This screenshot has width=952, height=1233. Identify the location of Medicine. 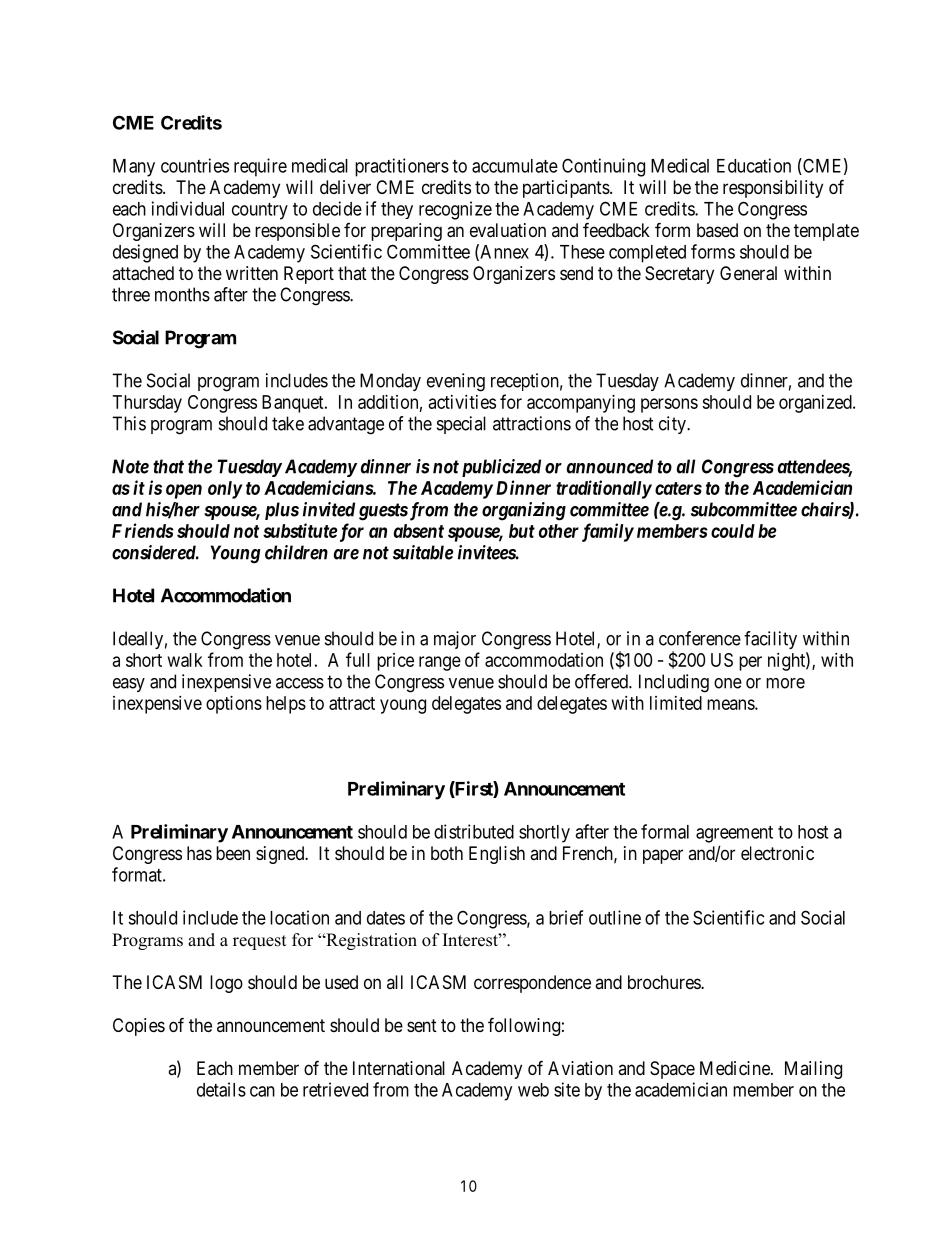
(736, 1068).
